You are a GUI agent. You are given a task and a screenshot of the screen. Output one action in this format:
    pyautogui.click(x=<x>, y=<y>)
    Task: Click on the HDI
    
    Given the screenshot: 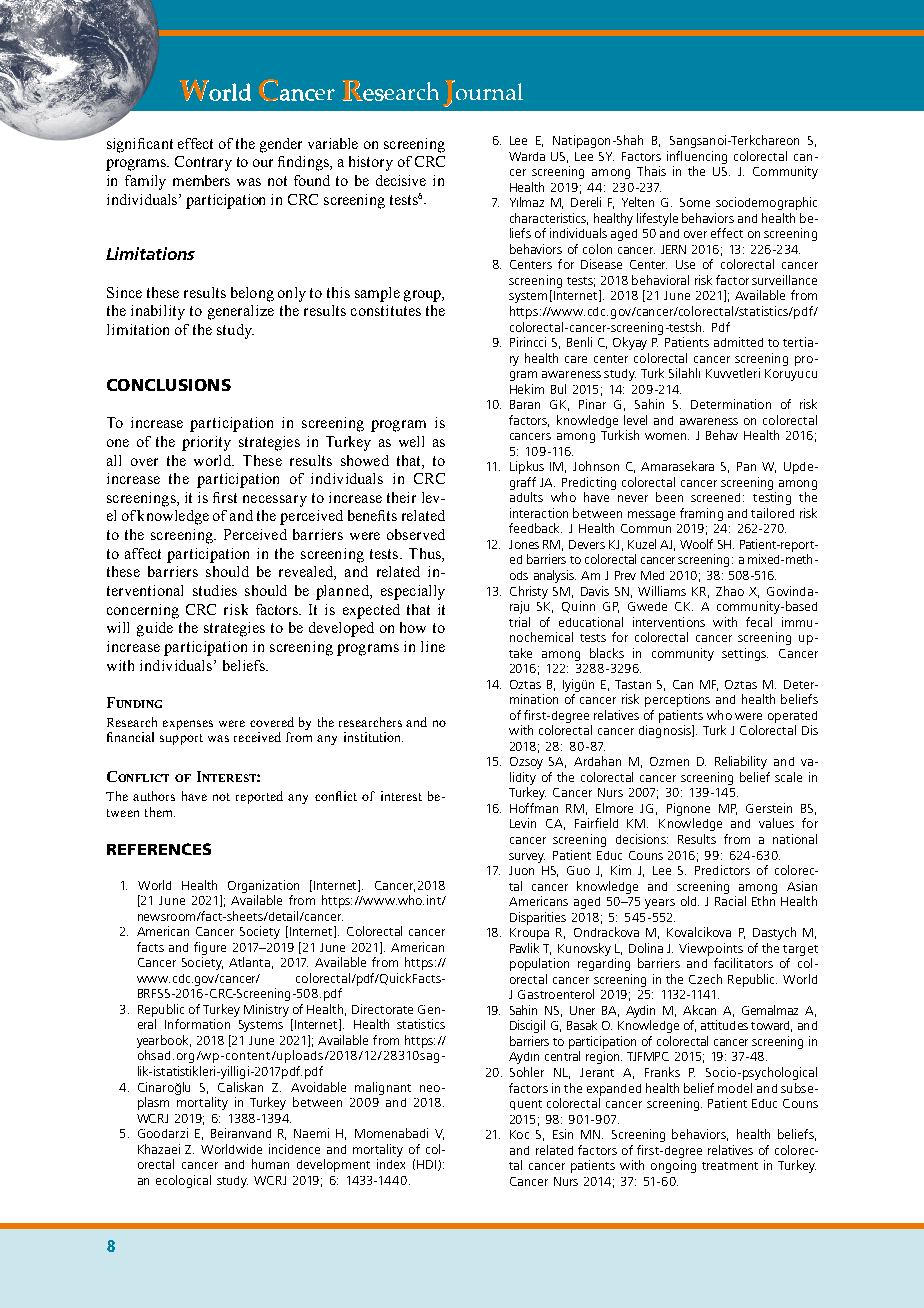 What is the action you would take?
    pyautogui.click(x=428, y=1165)
